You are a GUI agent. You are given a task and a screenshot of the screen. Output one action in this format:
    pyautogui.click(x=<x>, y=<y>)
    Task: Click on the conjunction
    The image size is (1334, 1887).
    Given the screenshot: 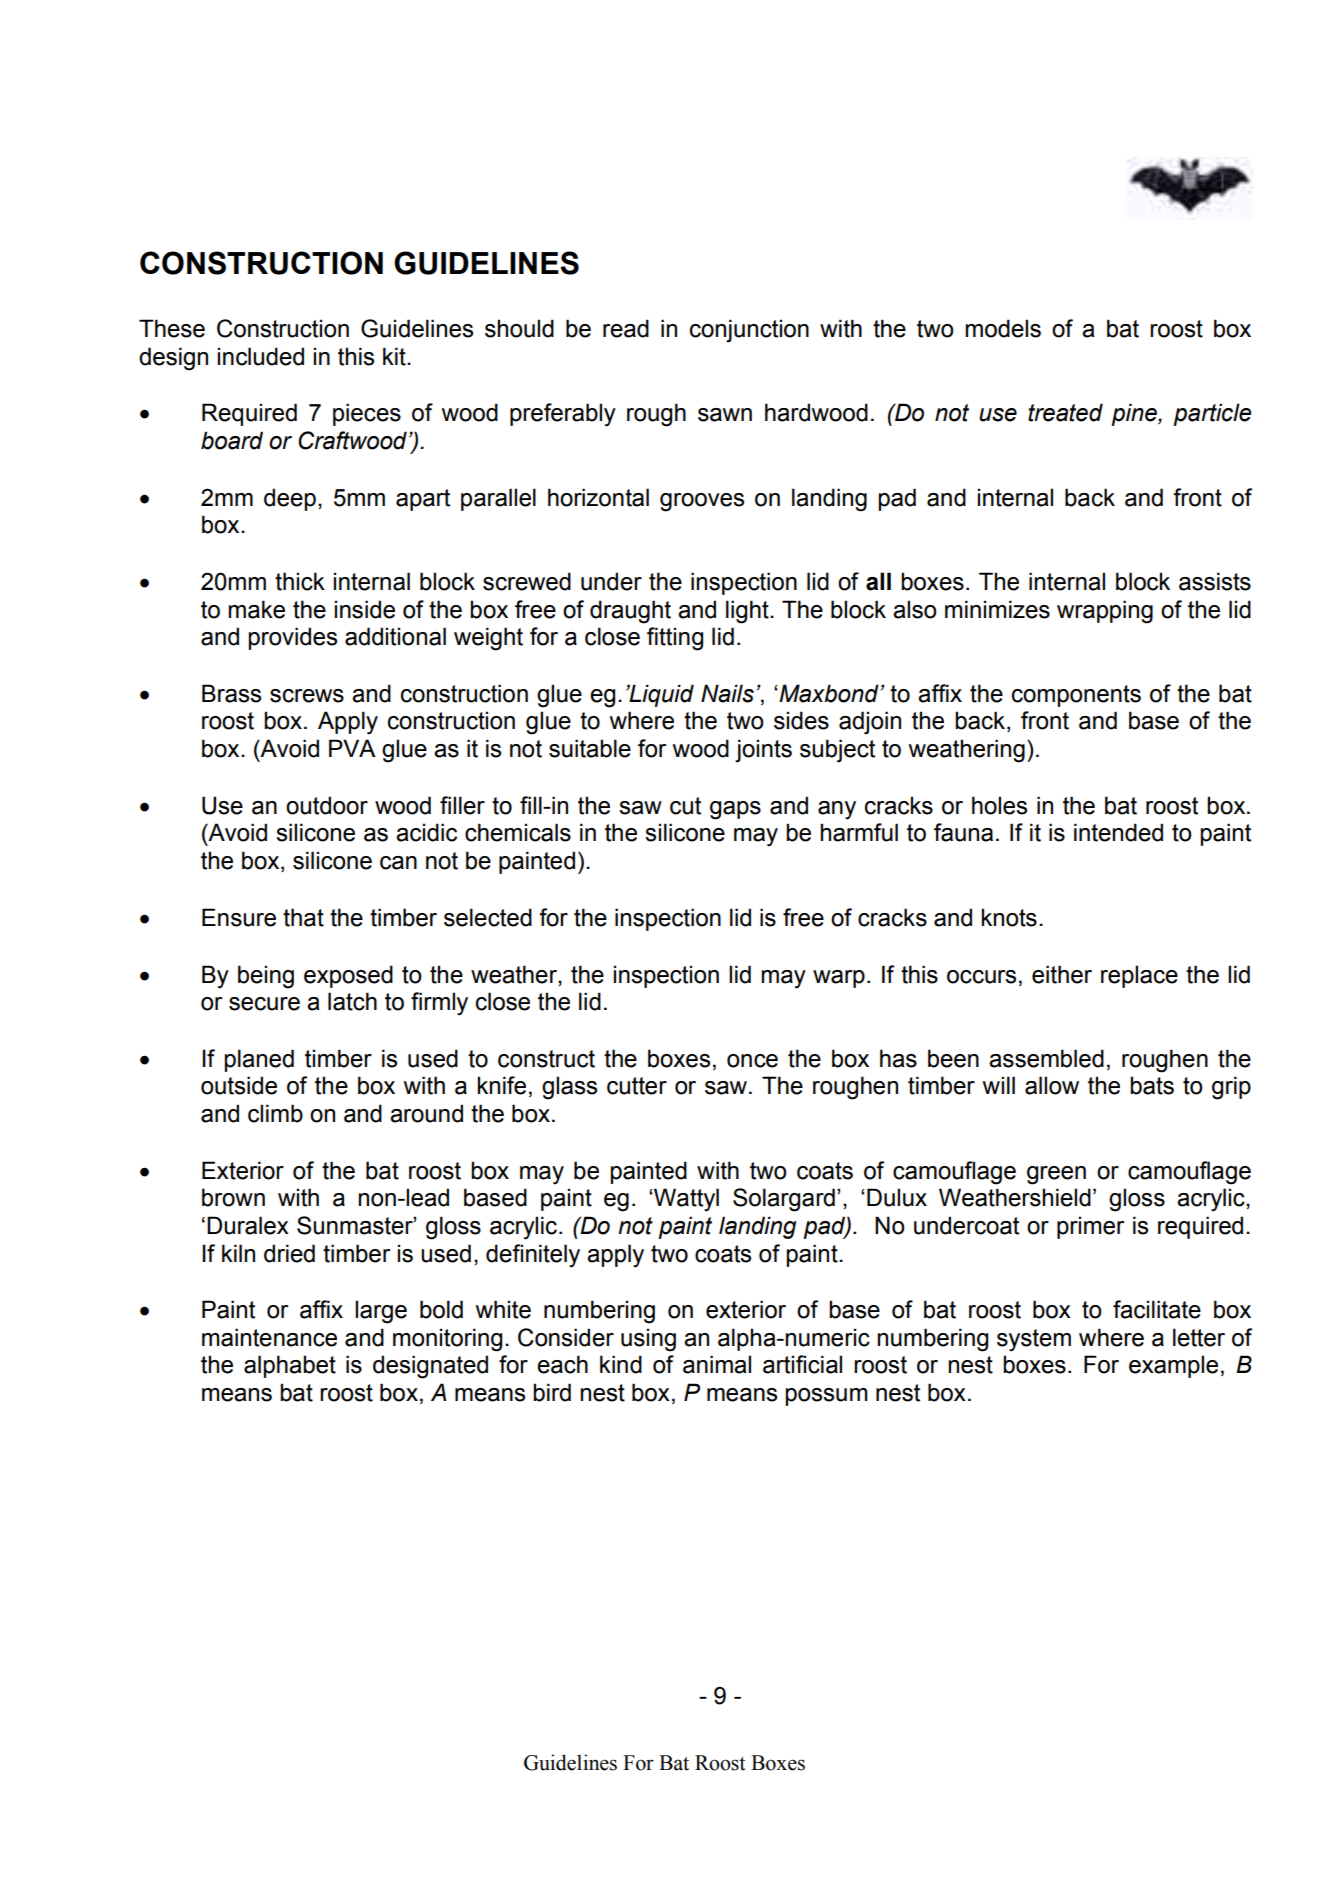 What is the action you would take?
    pyautogui.click(x=749, y=331)
